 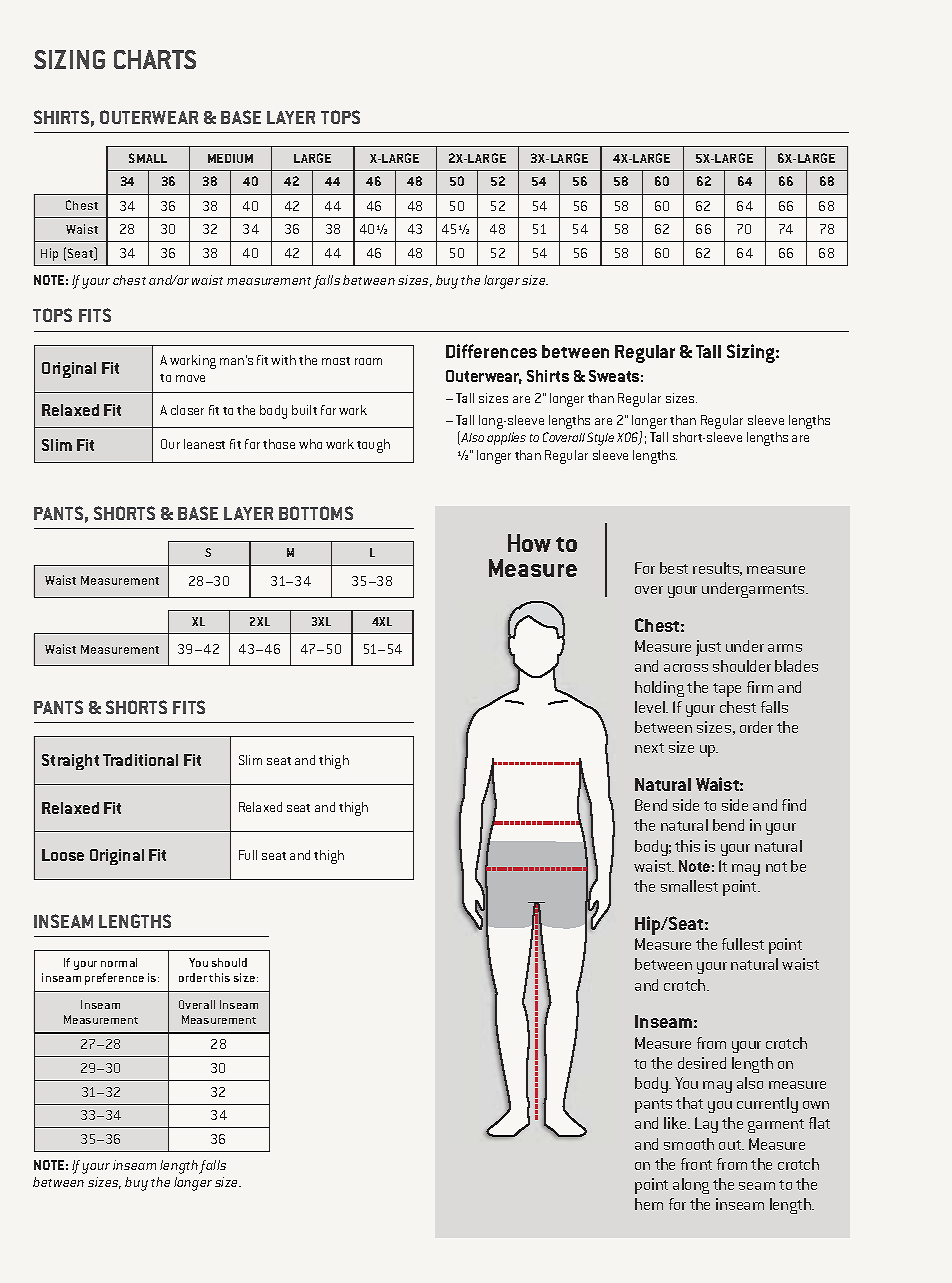 What do you see at coordinates (649, 1204) in the screenshot?
I see `hem` at bounding box center [649, 1204].
